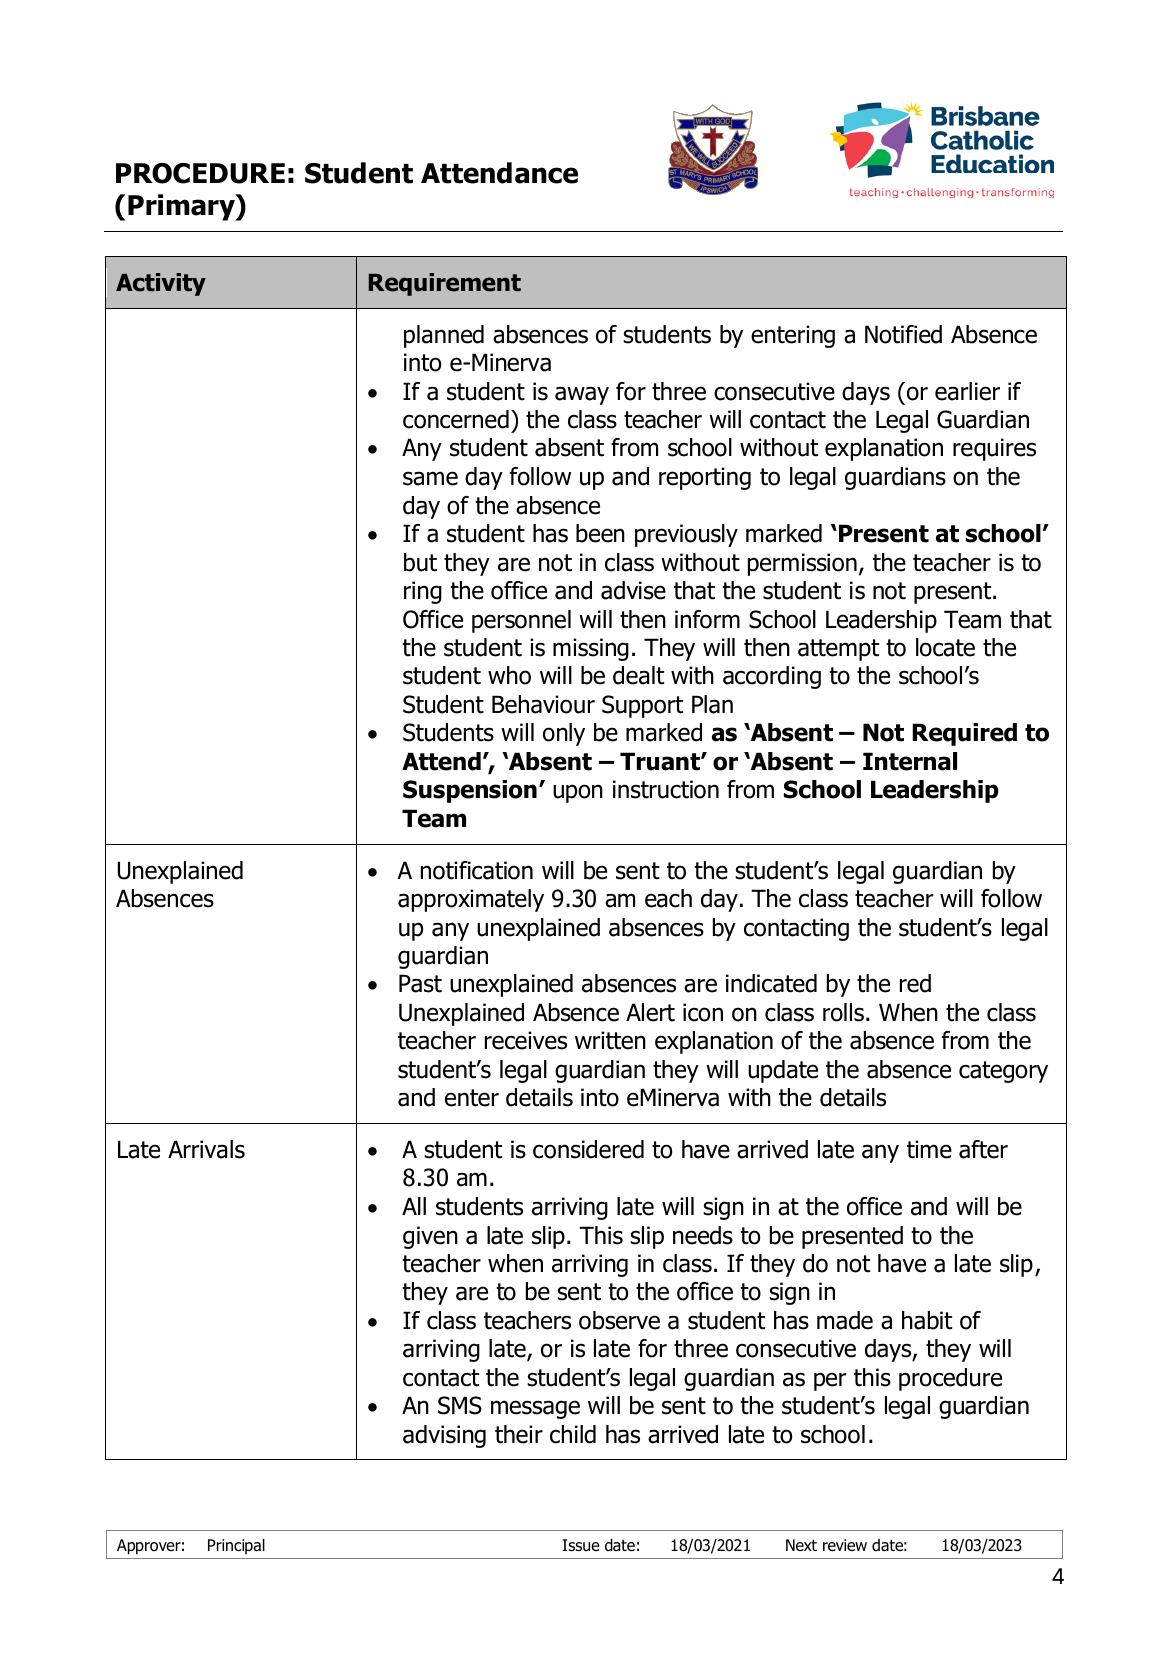 Image resolution: width=1169 pixels, height=1653 pixels. I want to click on review, so click(845, 1545).
